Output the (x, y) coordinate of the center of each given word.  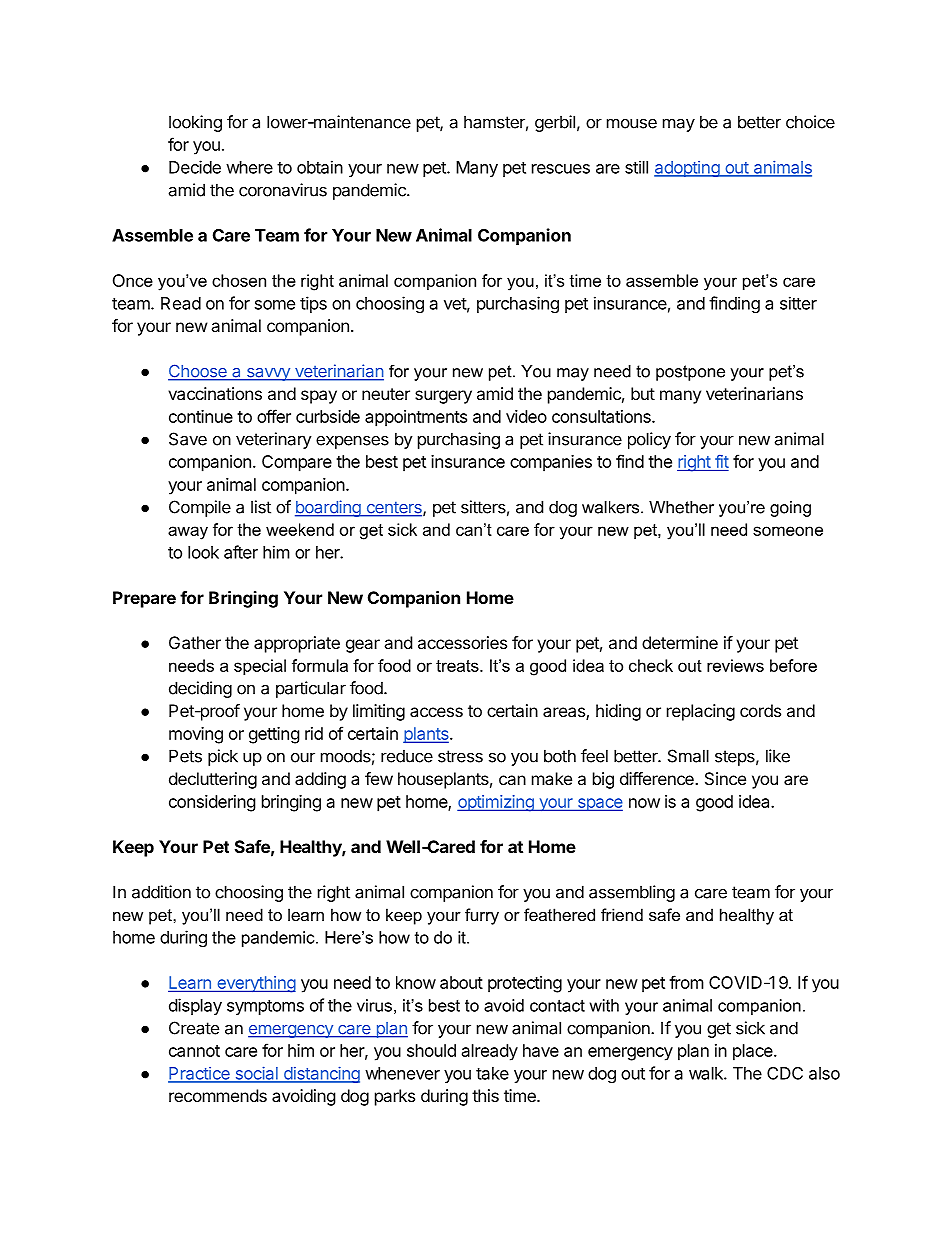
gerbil (555, 123)
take (492, 1073)
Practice (200, 1074)
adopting (687, 169)
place (754, 1052)
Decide (195, 167)
